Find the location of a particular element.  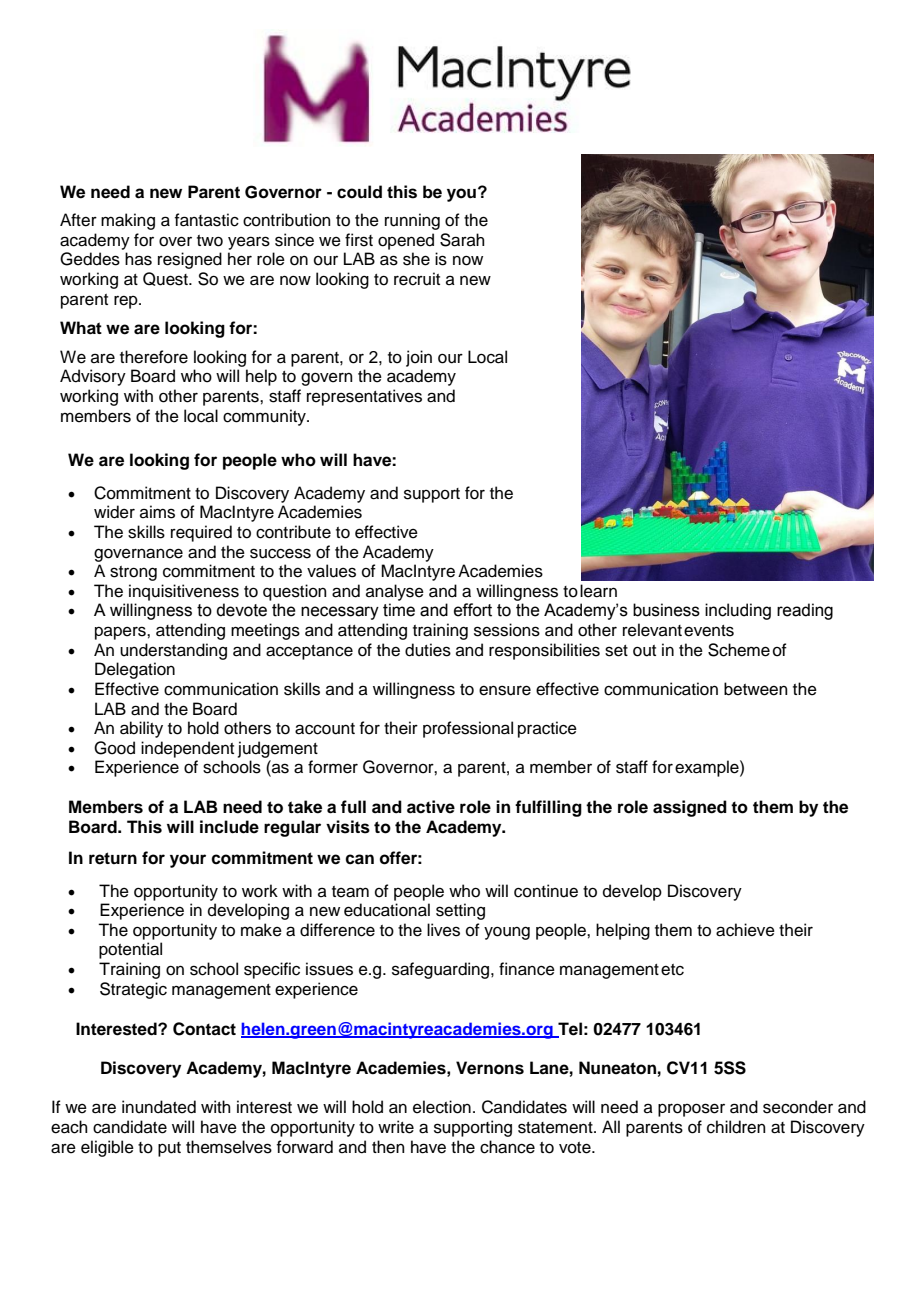

aims is located at coordinates (157, 512).
